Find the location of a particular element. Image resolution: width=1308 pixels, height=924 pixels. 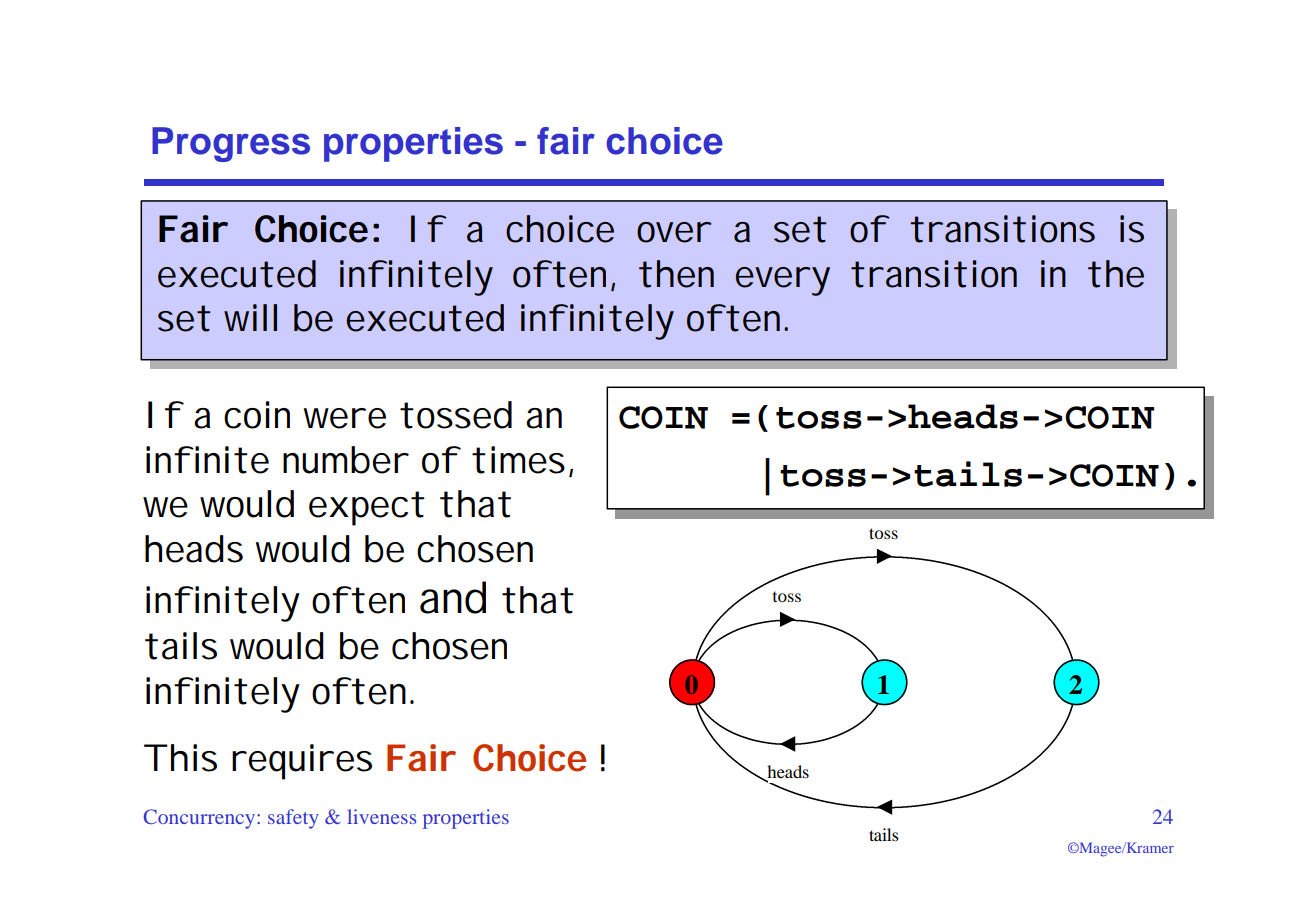

Concurrency is located at coordinates (201, 819).
